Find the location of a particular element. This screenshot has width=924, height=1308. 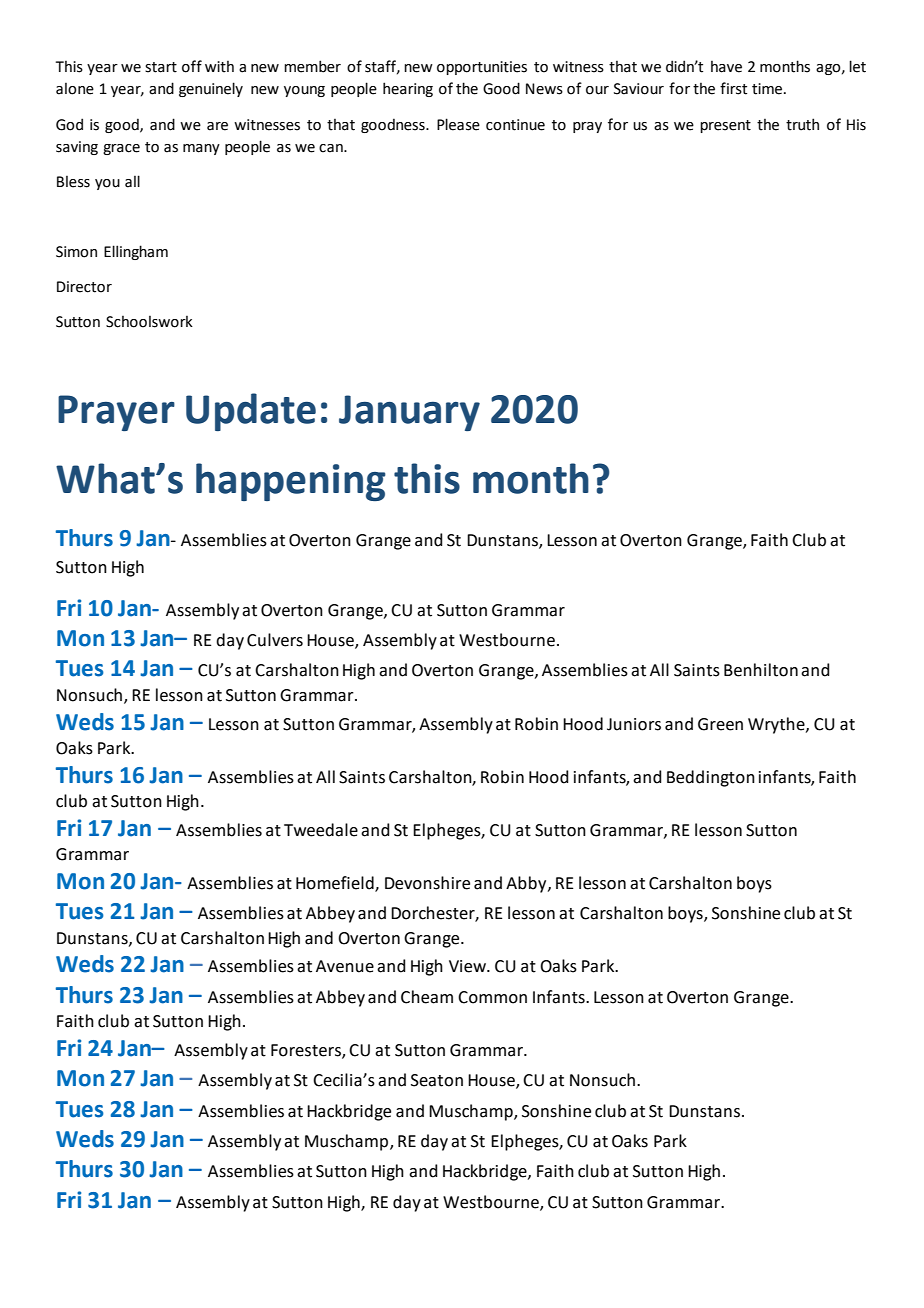

January is located at coordinates (409, 413).
